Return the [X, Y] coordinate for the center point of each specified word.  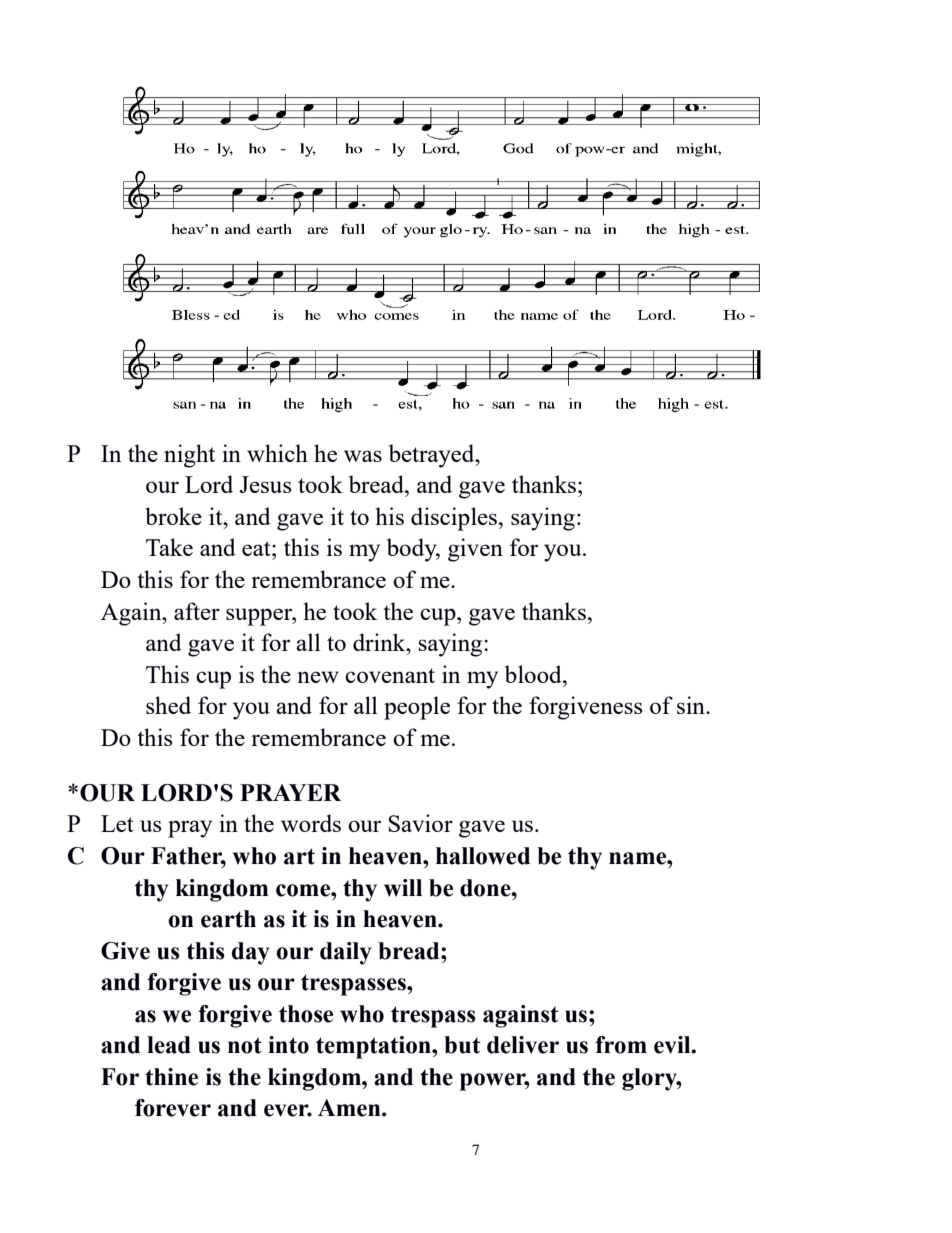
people [417, 708]
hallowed [483, 856]
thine [171, 1077]
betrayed [433, 456]
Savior [420, 823]
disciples [455, 519]
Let [117, 823]
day [250, 953]
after [197, 611]
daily [345, 953]
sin [692, 705]
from [621, 1045]
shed [168, 705]
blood [534, 674]
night [189, 456]
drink [380, 642]
